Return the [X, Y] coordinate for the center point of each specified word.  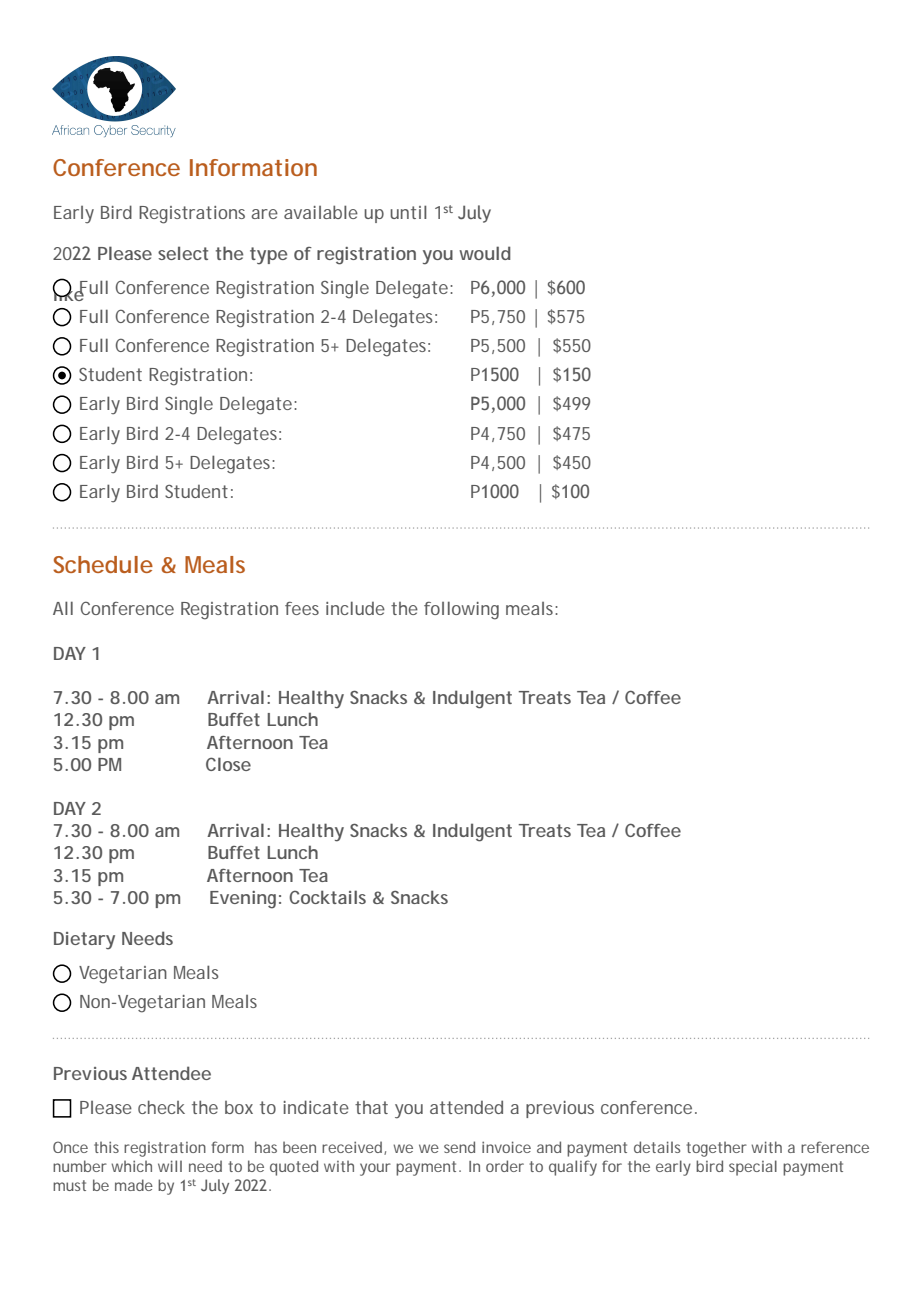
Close [228, 764]
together [716, 1149]
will [170, 1166]
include [355, 608]
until [408, 212]
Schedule [103, 564]
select [183, 253]
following [461, 610]
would [485, 253]
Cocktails [327, 897]
